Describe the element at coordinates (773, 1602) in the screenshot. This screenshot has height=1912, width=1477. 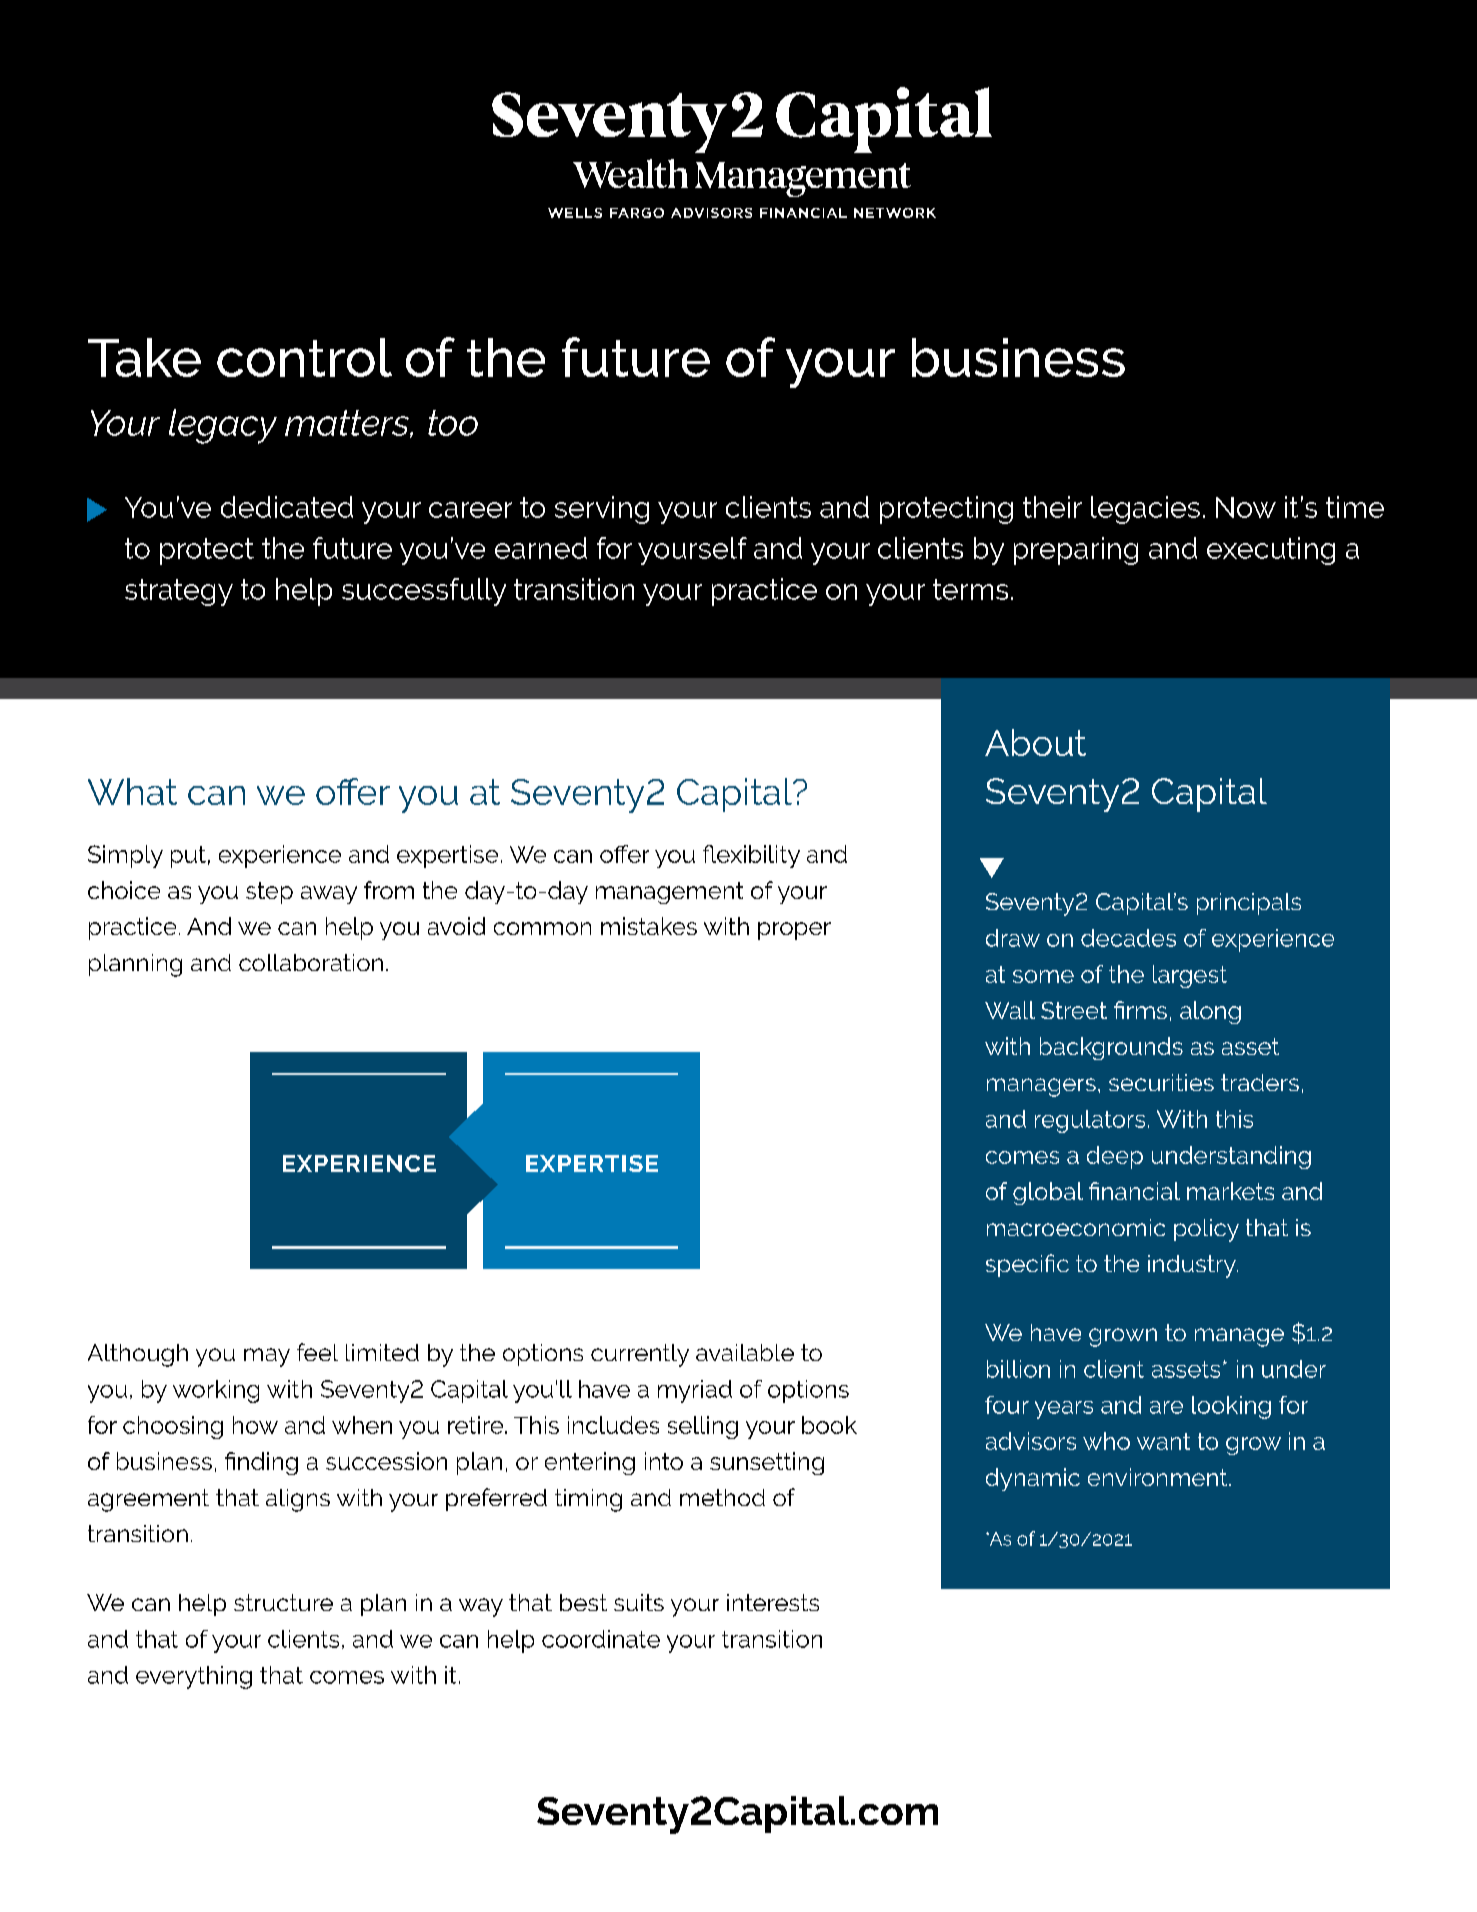
I see `interests` at that location.
